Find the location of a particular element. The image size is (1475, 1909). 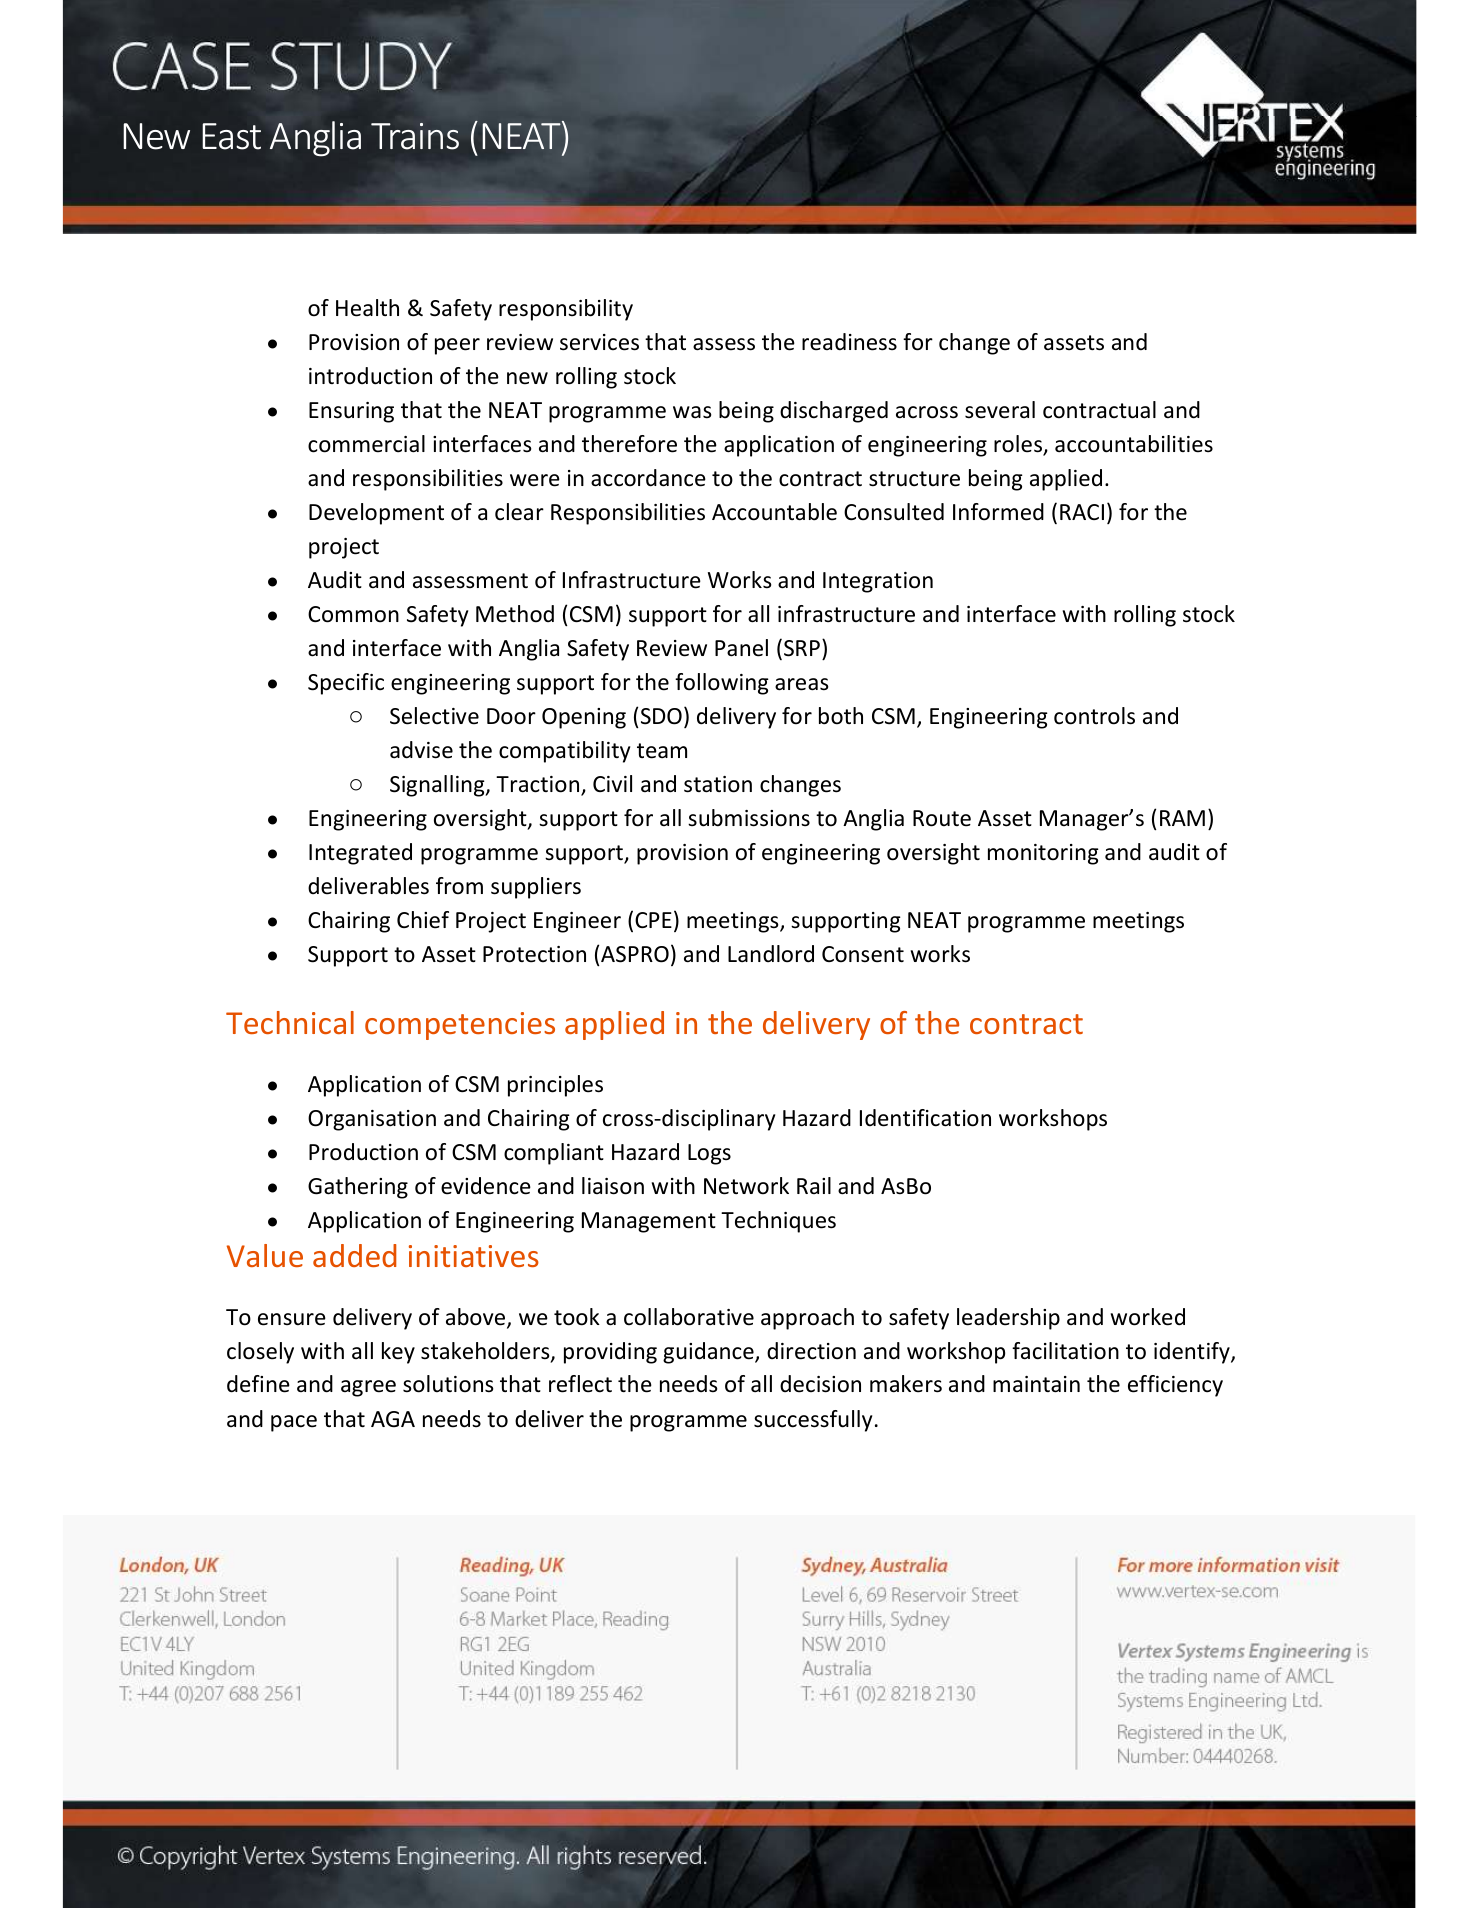

maintain is located at coordinates (1036, 1384).
